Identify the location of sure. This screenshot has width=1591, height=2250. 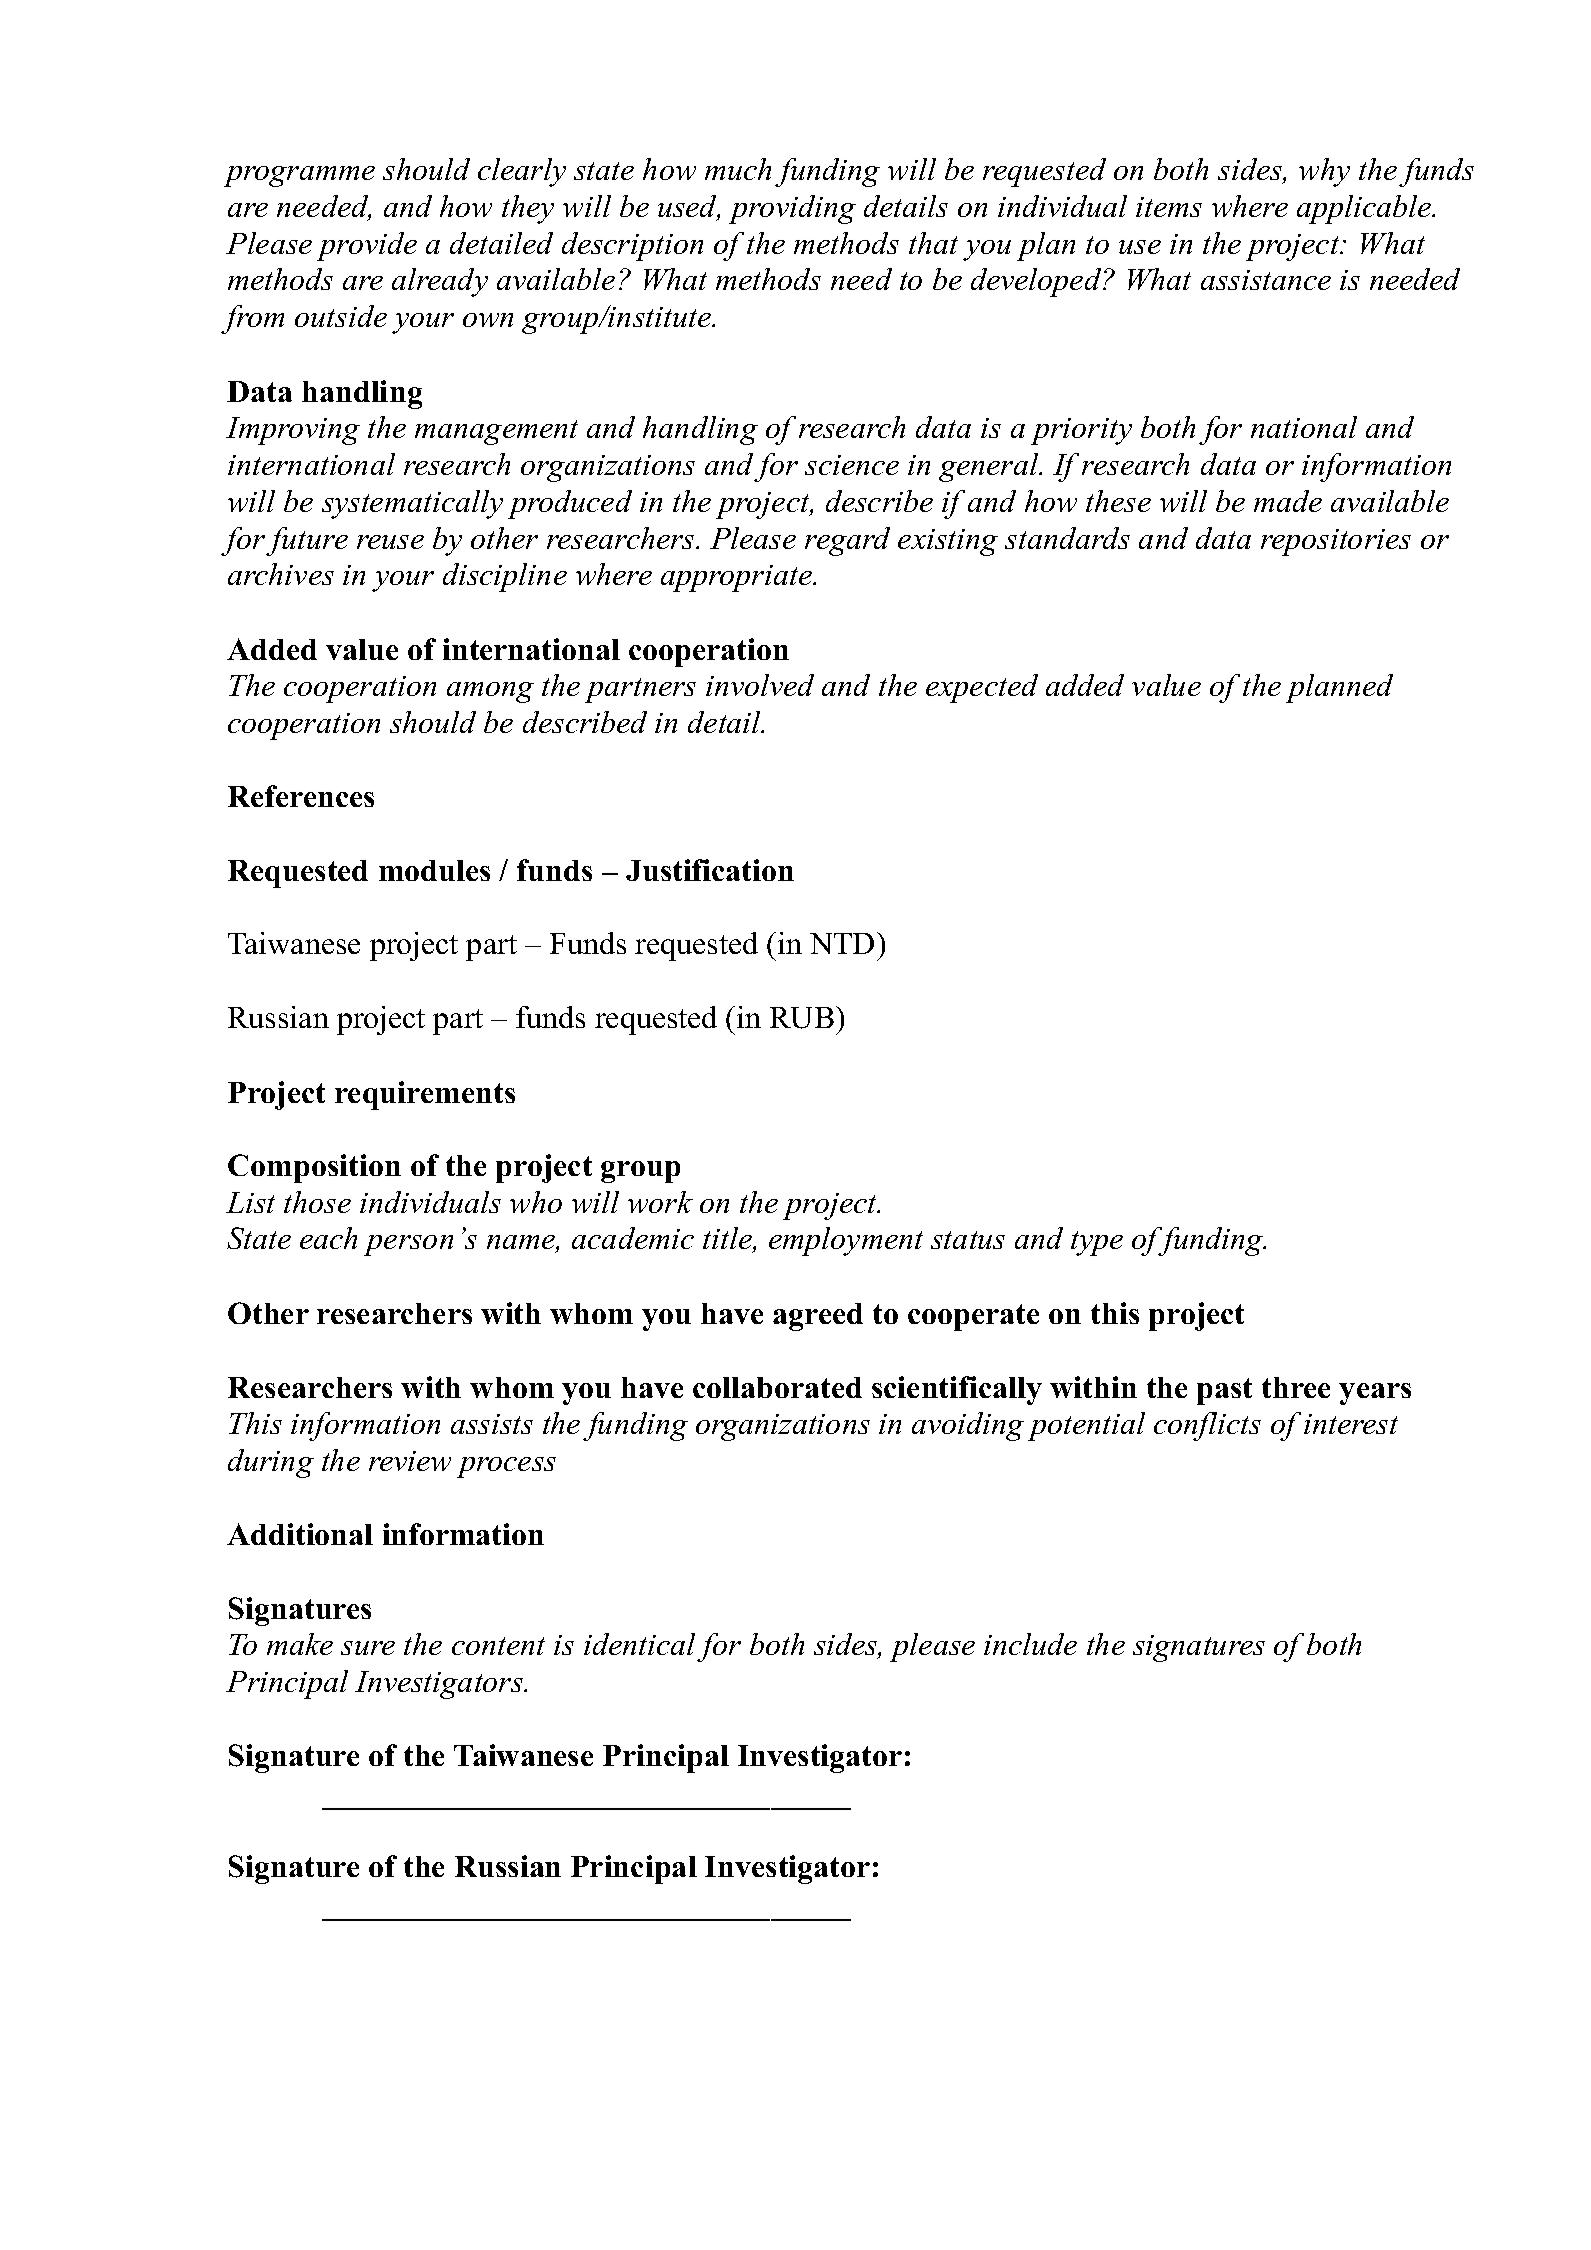
(368, 1648).
